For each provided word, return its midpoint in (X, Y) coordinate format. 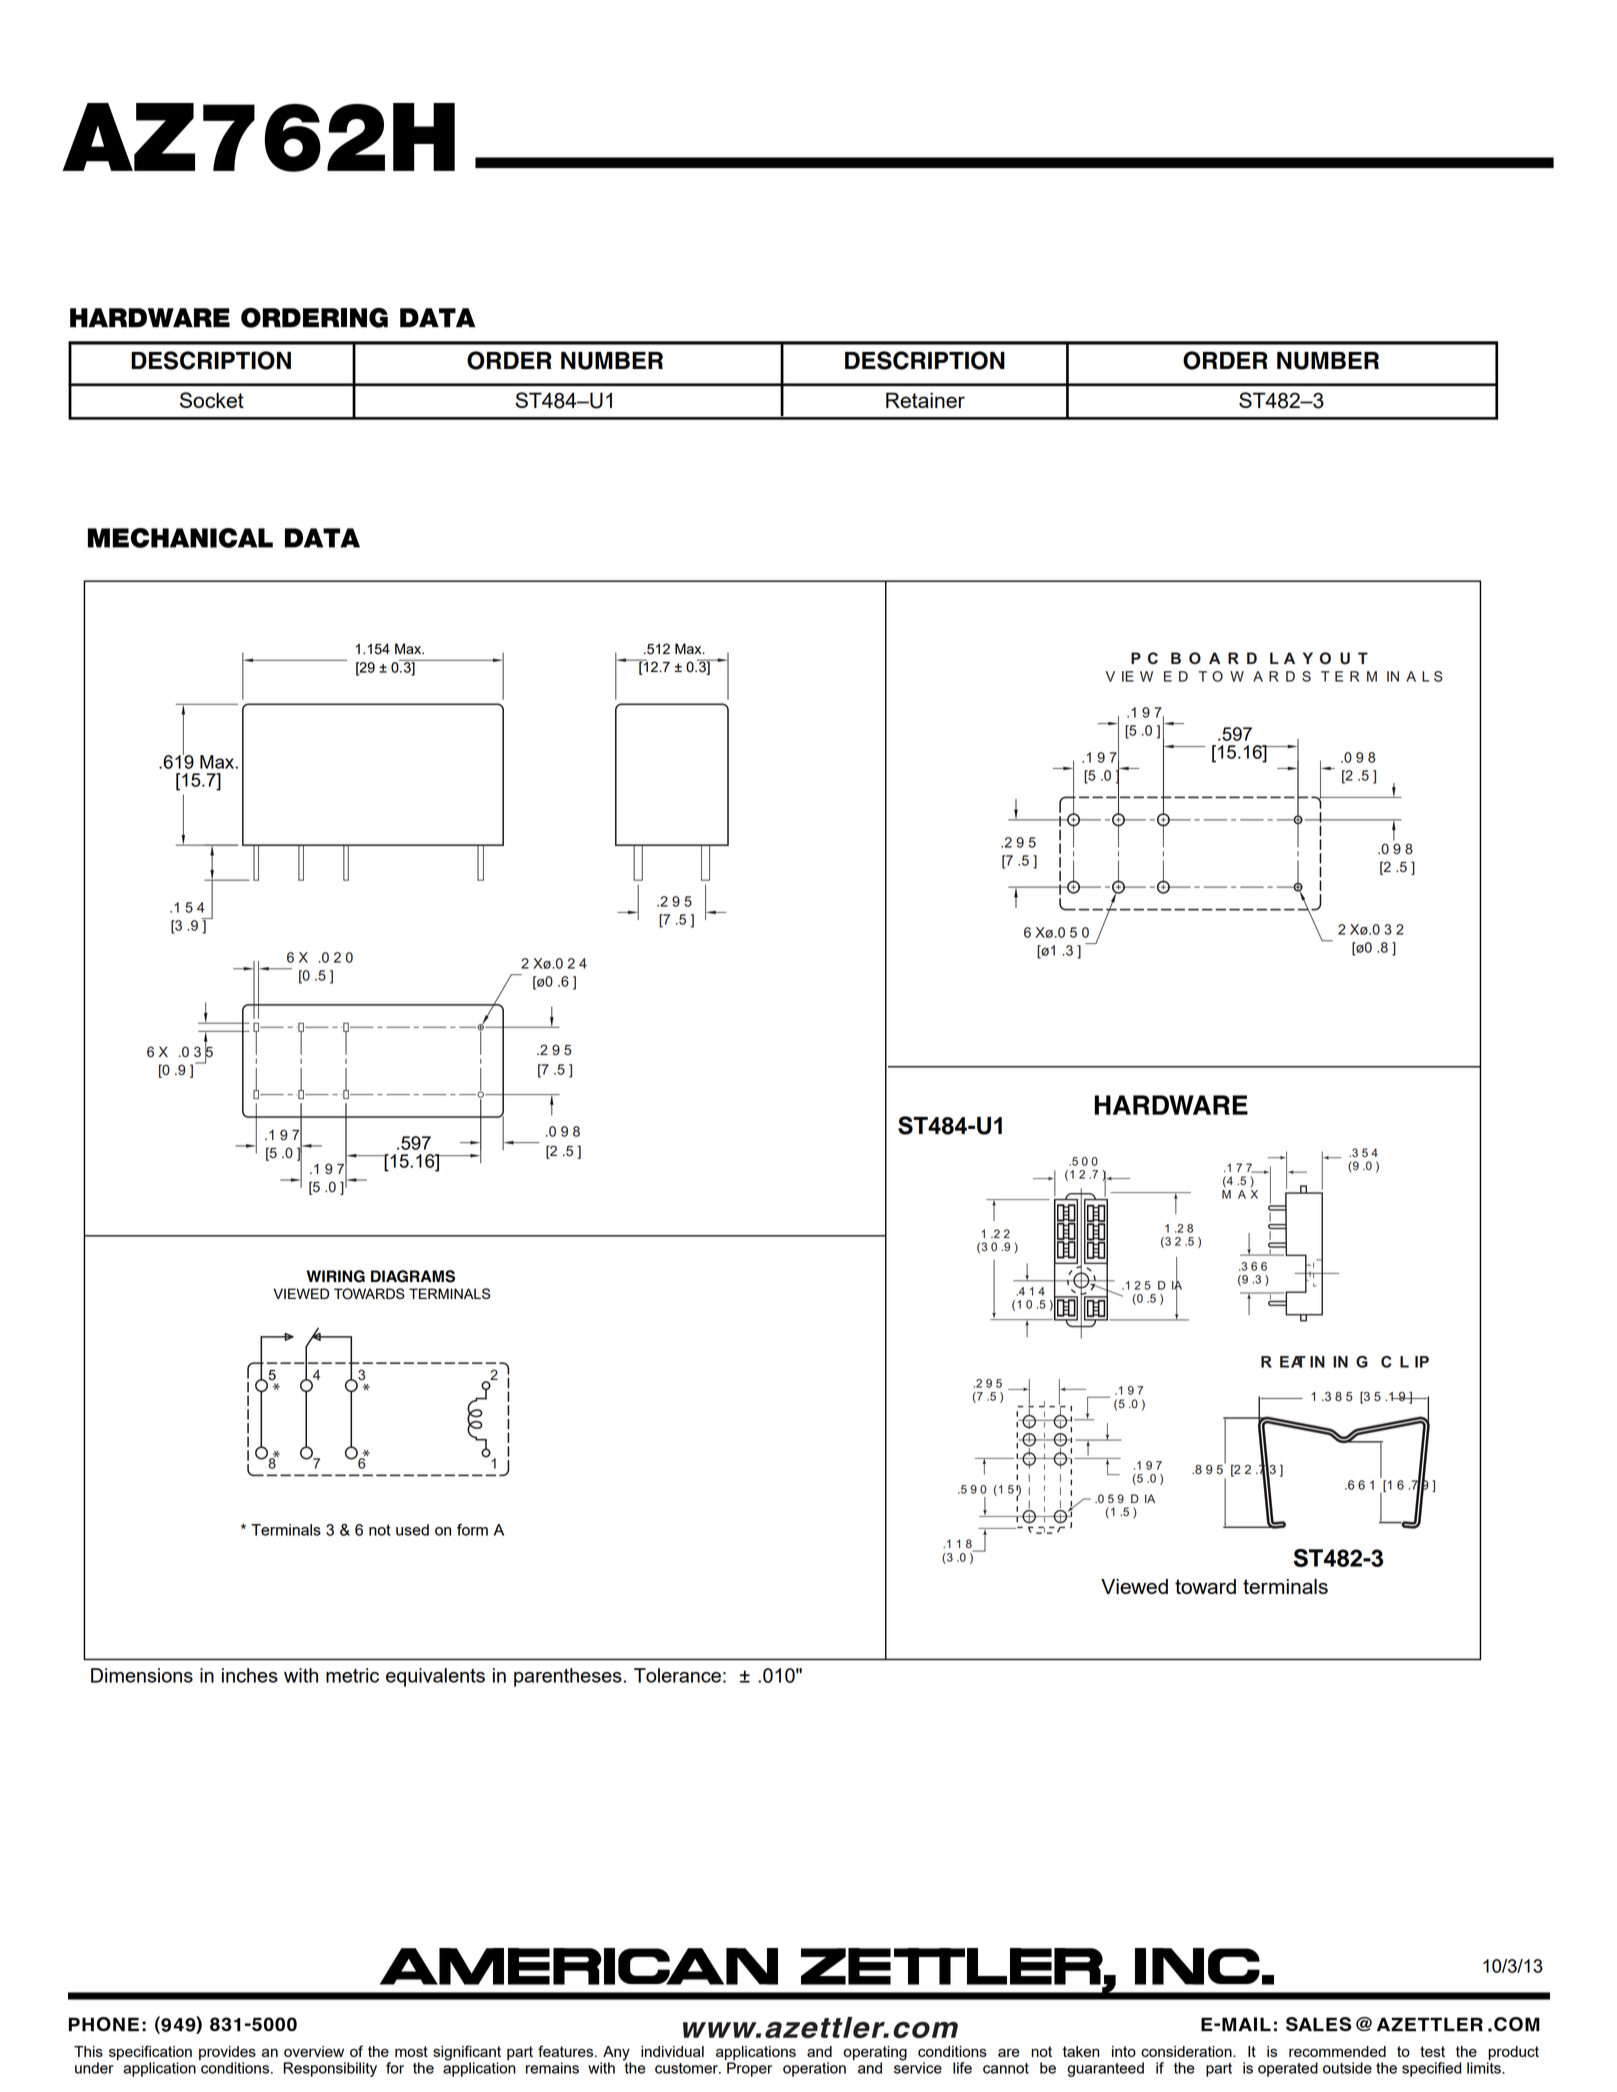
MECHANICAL (180, 538)
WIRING (335, 1276)
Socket (212, 400)
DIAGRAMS (413, 1276)
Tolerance (677, 1675)
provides (227, 2053)
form (472, 1530)
